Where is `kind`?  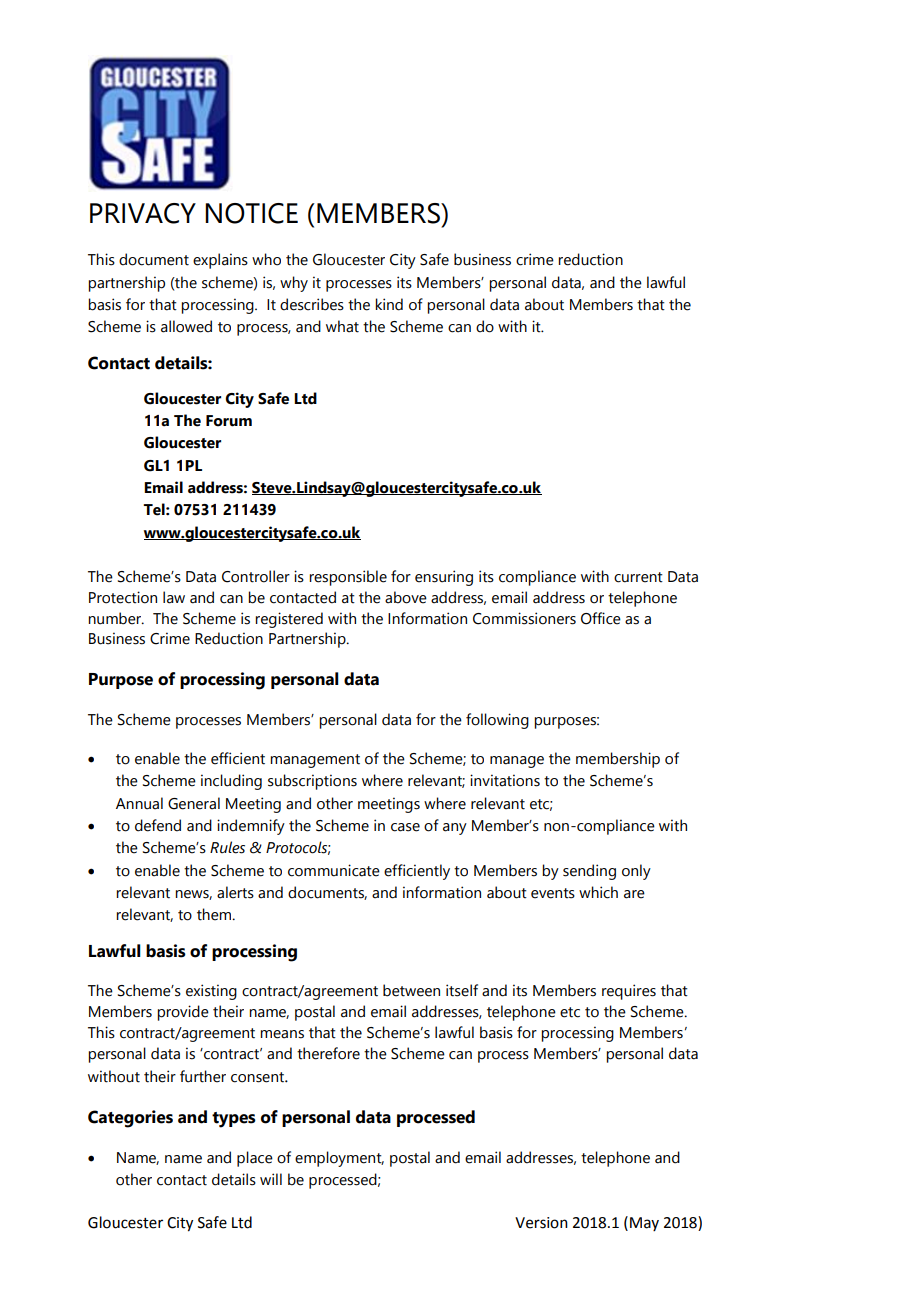
kind is located at coordinates (389, 304).
